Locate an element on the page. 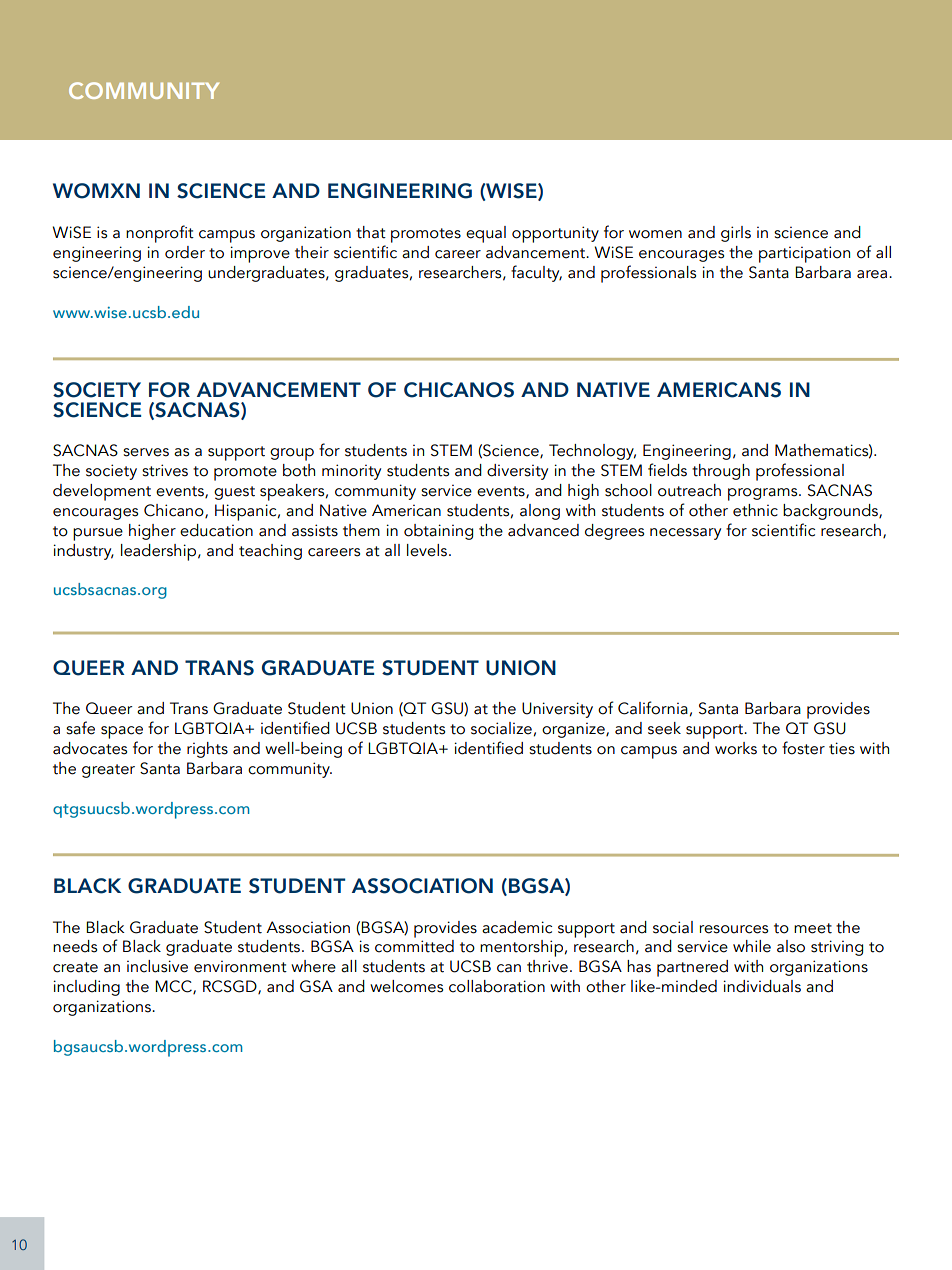 This image has height=1270, width=952. foster is located at coordinates (803, 748).
